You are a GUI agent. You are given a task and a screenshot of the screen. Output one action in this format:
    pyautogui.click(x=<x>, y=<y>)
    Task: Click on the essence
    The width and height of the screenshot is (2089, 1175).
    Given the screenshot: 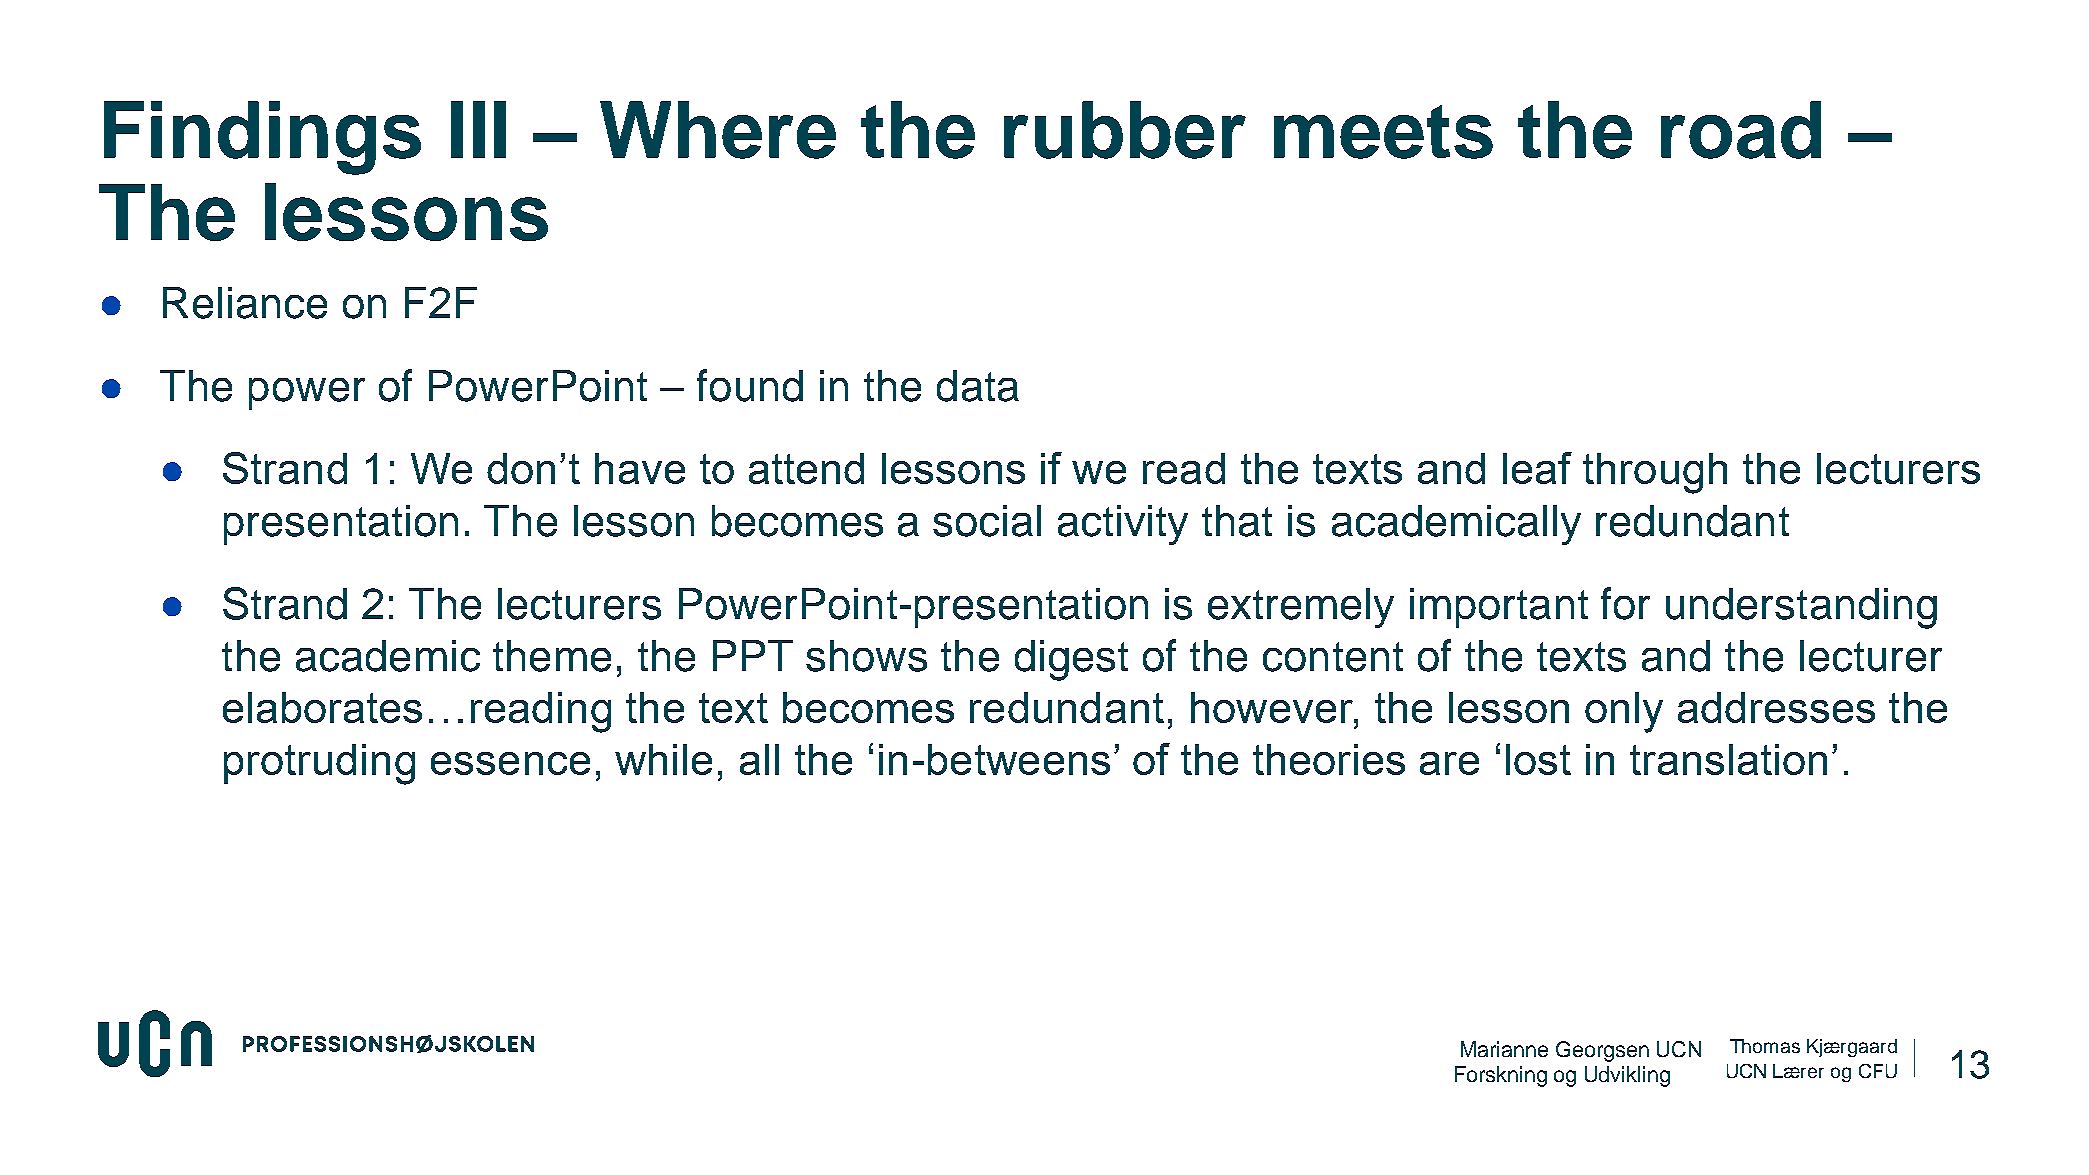 What is the action you would take?
    pyautogui.click(x=510, y=763)
